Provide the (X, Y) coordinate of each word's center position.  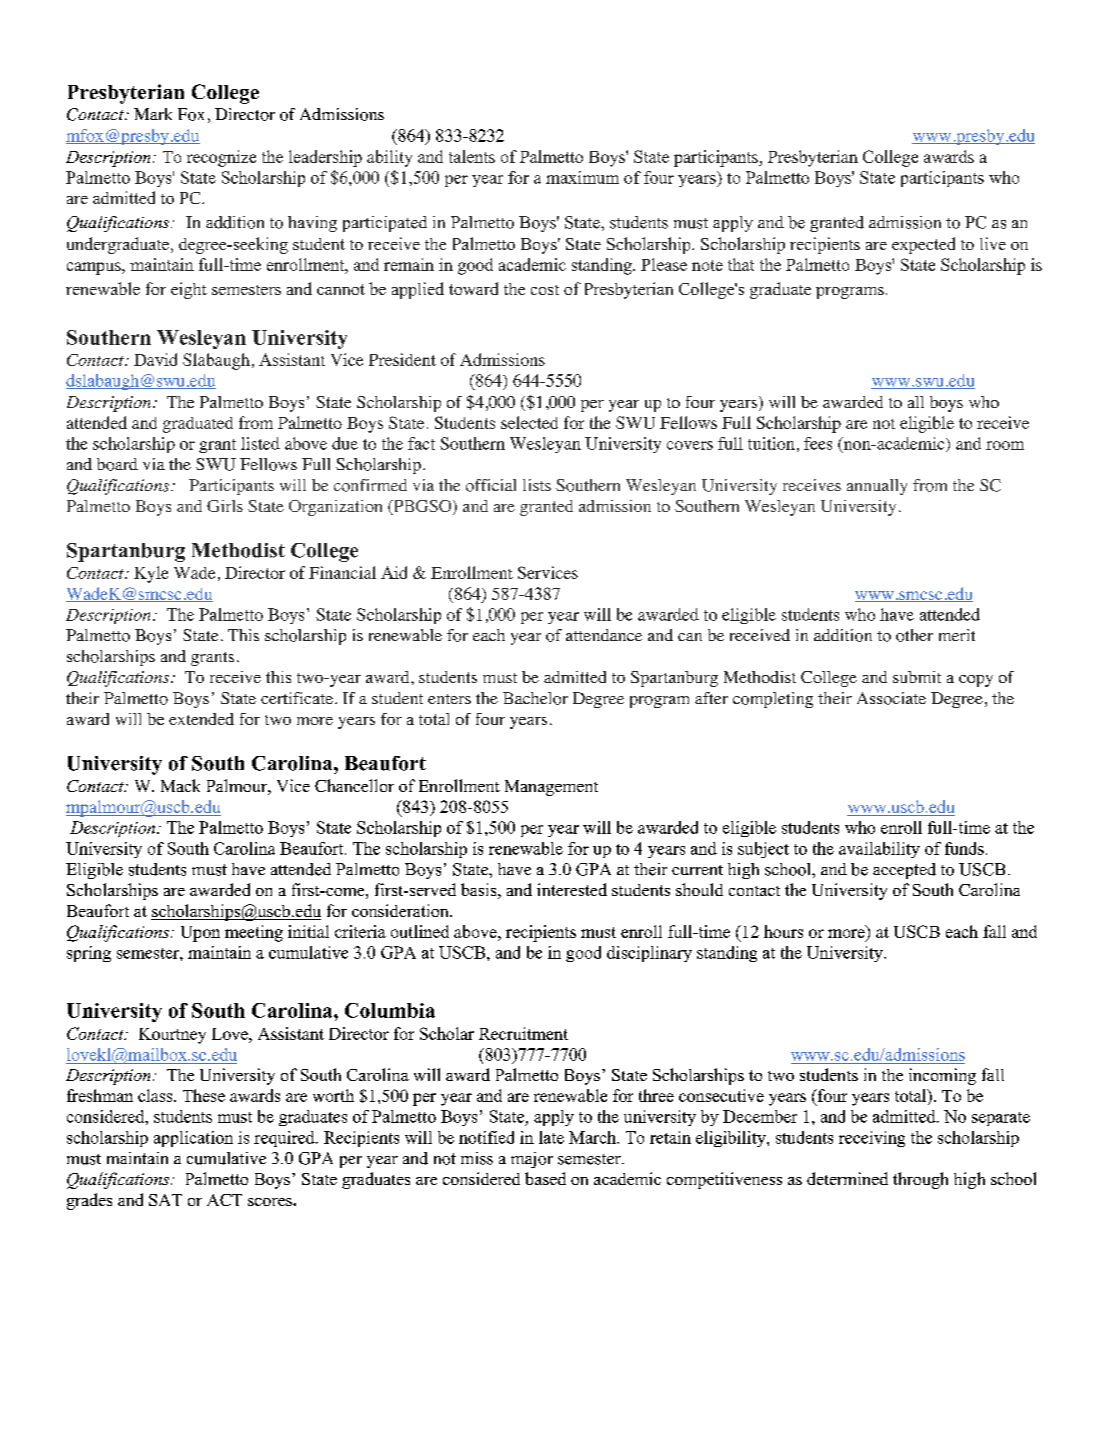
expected (923, 245)
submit (917, 677)
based (545, 1178)
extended (201, 719)
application (193, 1139)
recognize (221, 158)
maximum (582, 177)
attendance (604, 635)
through (920, 1180)
